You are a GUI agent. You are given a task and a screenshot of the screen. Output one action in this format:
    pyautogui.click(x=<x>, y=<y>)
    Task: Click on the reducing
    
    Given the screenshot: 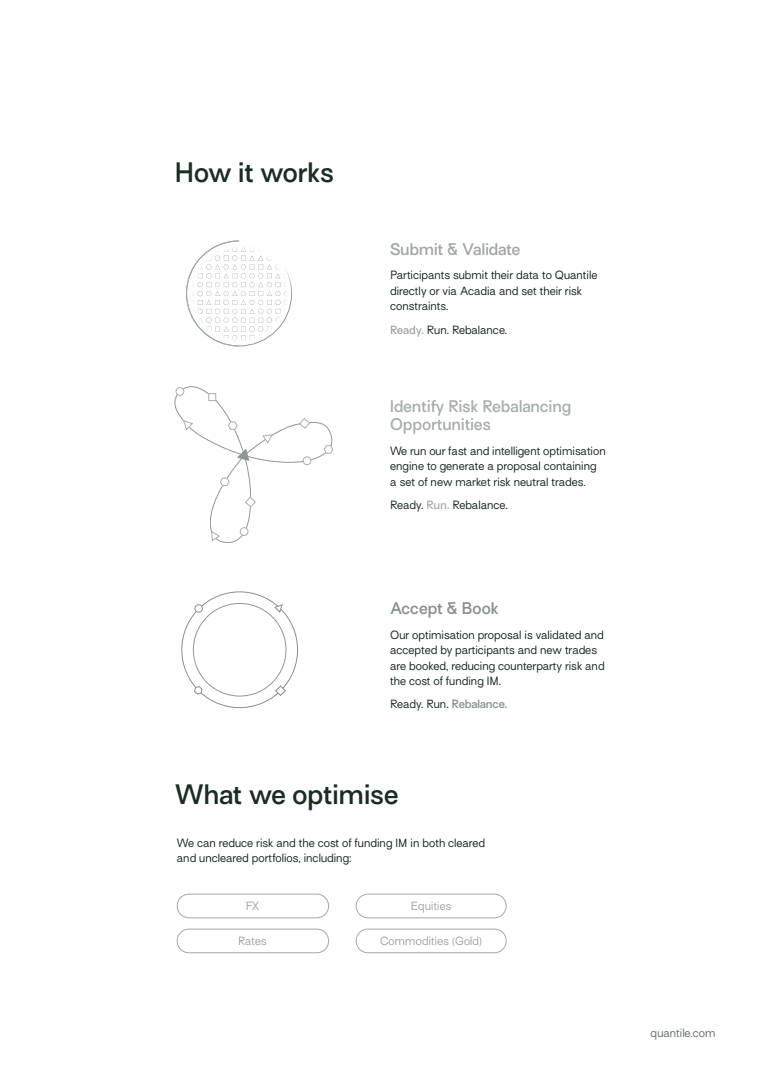 What is the action you would take?
    pyautogui.click(x=473, y=667)
